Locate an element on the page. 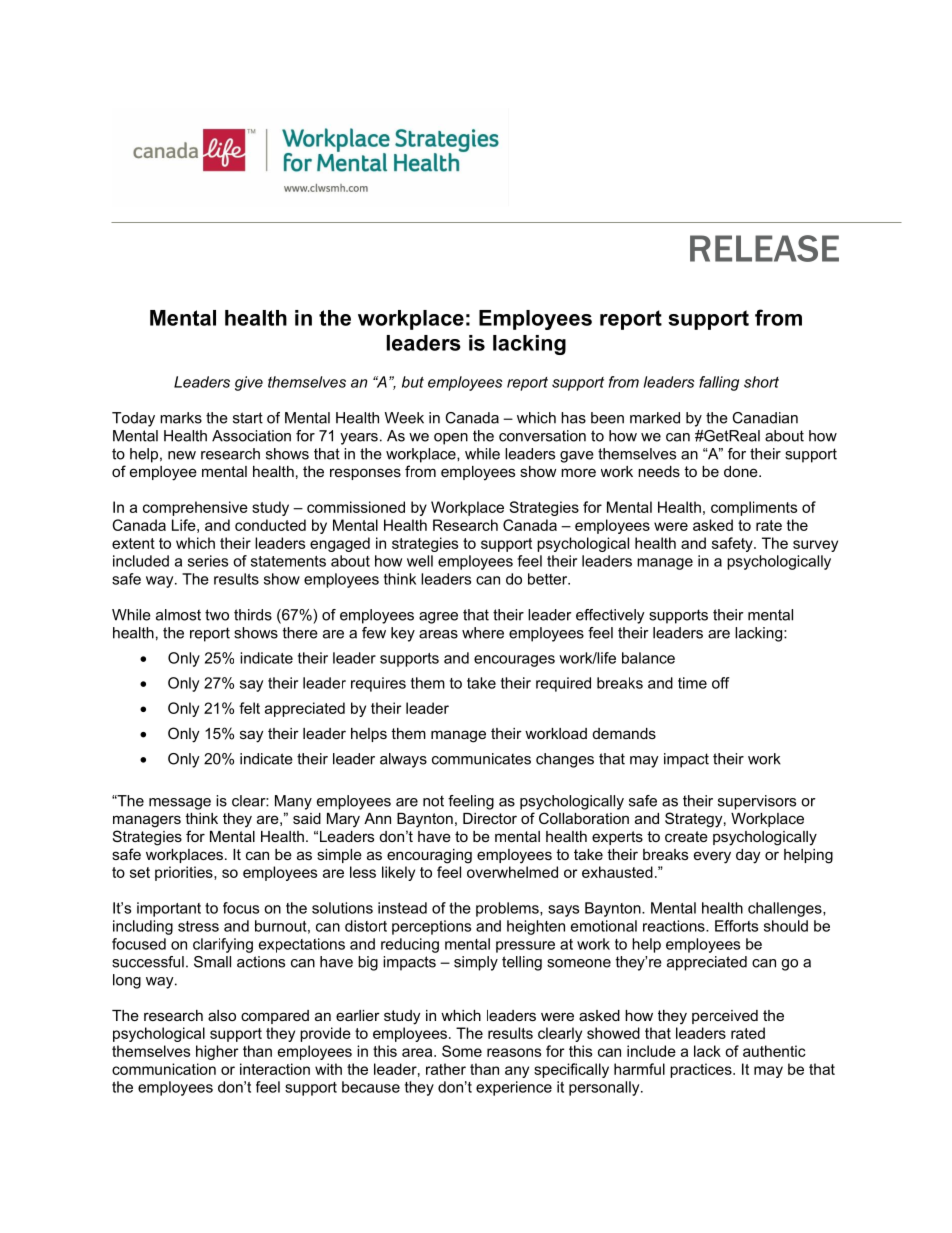 The height and width of the image is (1233, 952). but is located at coordinates (413, 382).
